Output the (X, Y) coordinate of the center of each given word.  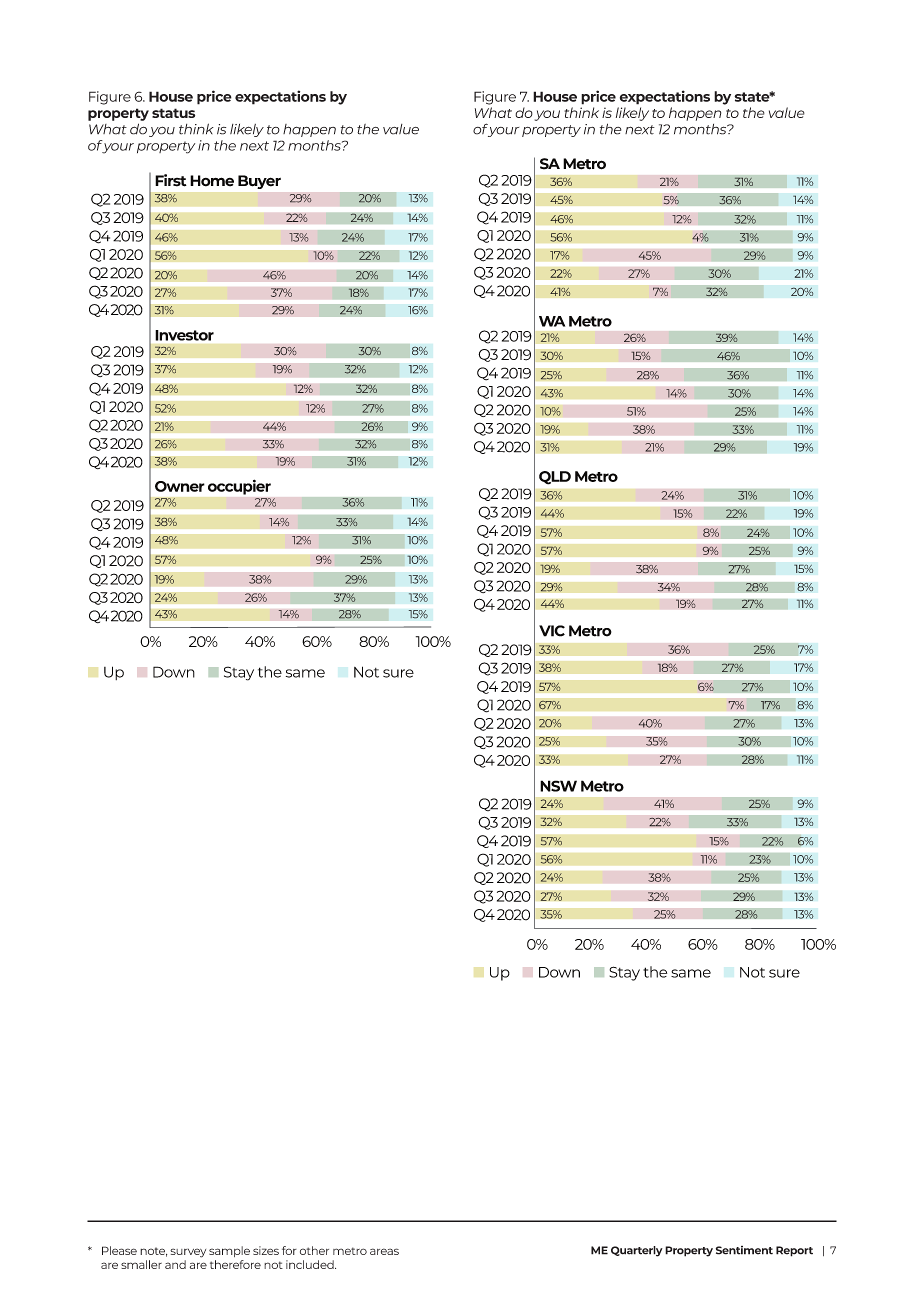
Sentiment (744, 1250)
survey (188, 1253)
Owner (180, 486)
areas (384, 1251)
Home (212, 181)
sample (229, 1251)
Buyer (259, 182)
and (175, 1264)
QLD (555, 478)
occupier (239, 487)
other (314, 1250)
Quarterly (637, 1251)
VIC (552, 631)
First (171, 180)
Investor (184, 335)
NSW (558, 786)
